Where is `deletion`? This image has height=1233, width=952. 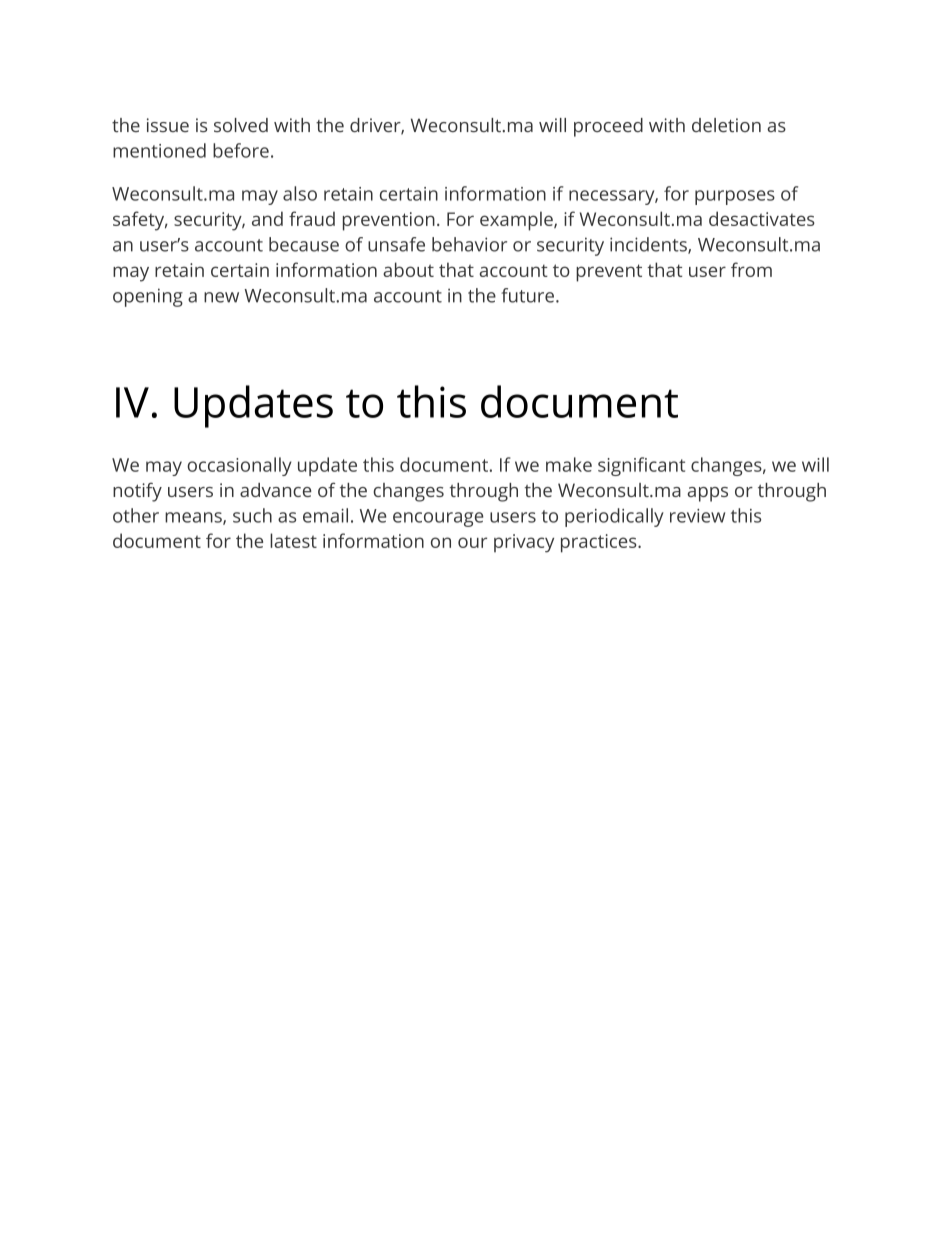 deletion is located at coordinates (726, 125).
